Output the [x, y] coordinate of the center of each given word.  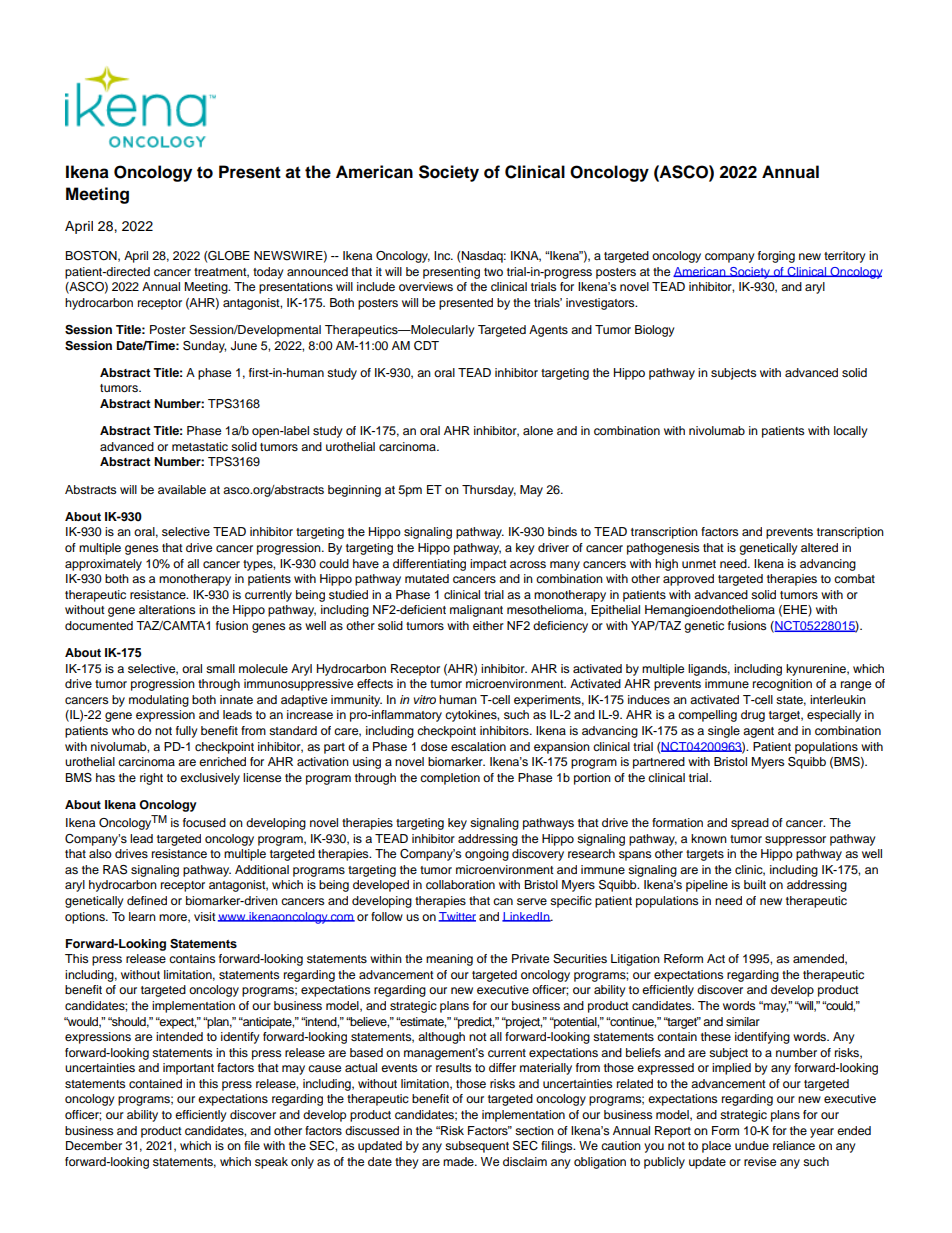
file [252, 1145]
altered [819, 547]
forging [776, 257]
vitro [425, 699]
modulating [159, 701]
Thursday [489, 491]
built [755, 884]
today [268, 273]
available [182, 489]
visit [205, 916]
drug [753, 716]
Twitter [457, 917]
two [493, 272]
